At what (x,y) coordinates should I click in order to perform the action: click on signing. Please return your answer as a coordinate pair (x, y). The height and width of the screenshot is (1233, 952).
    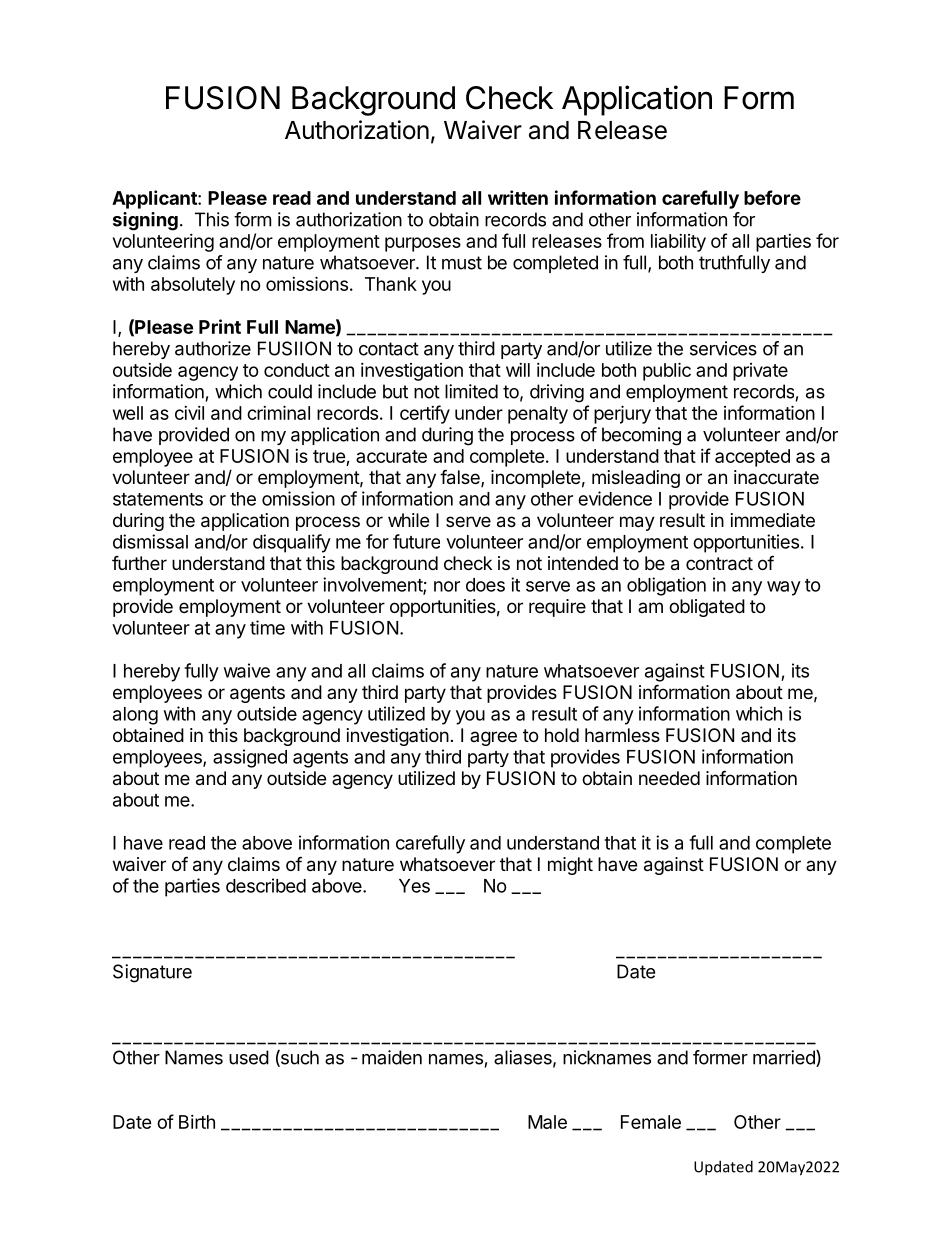
    Looking at the image, I should click on (145, 221).
